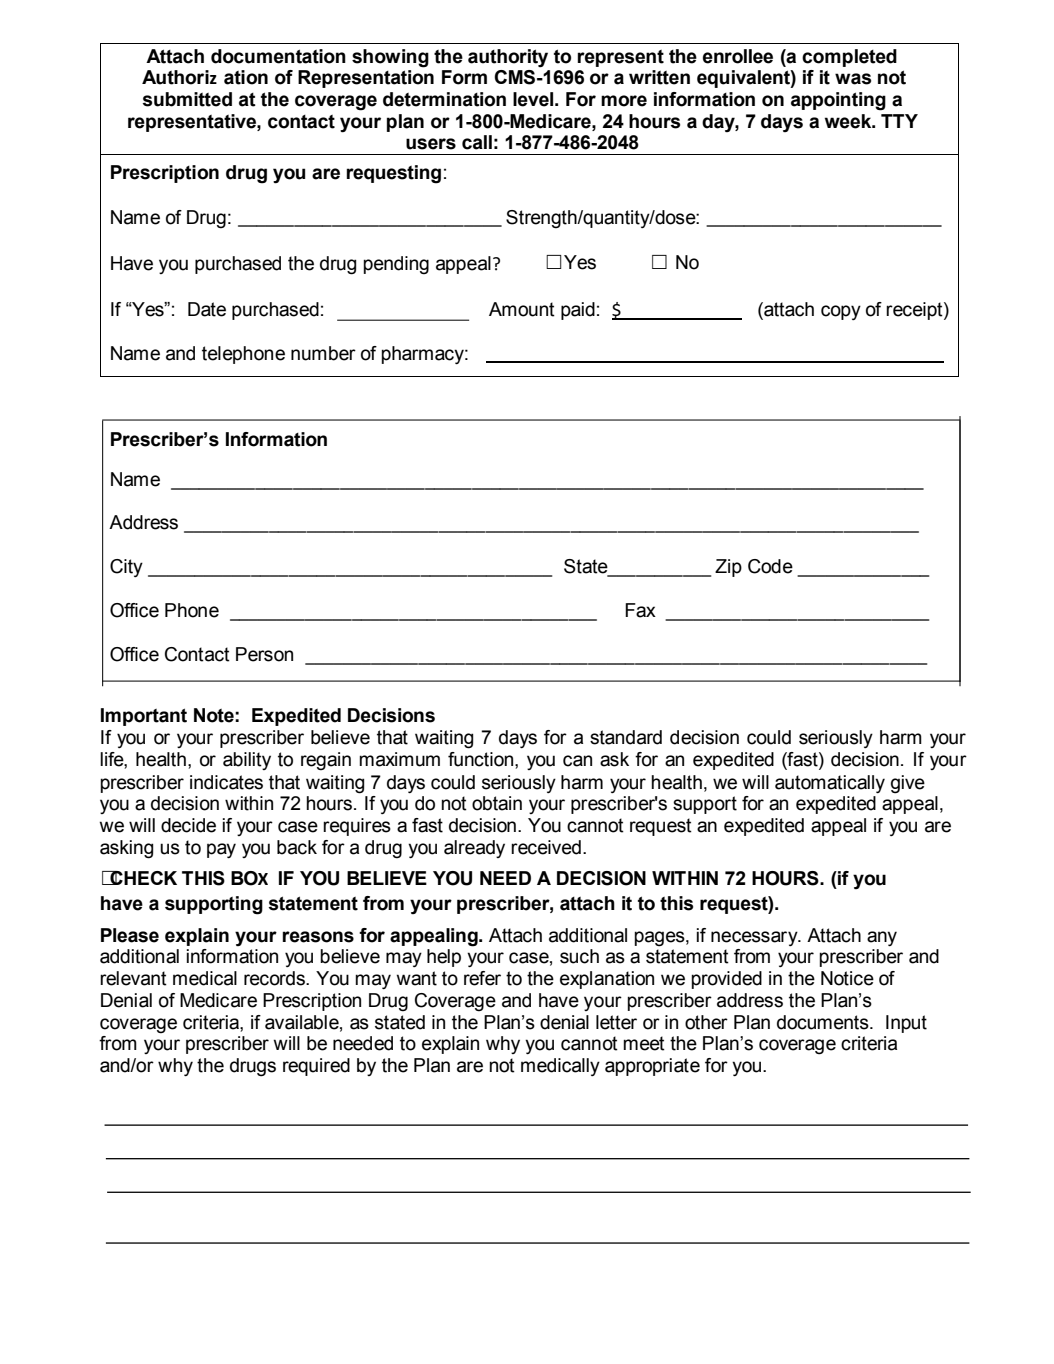 This document has height=1364, width=1054. I want to click on Amount, so click(522, 309).
